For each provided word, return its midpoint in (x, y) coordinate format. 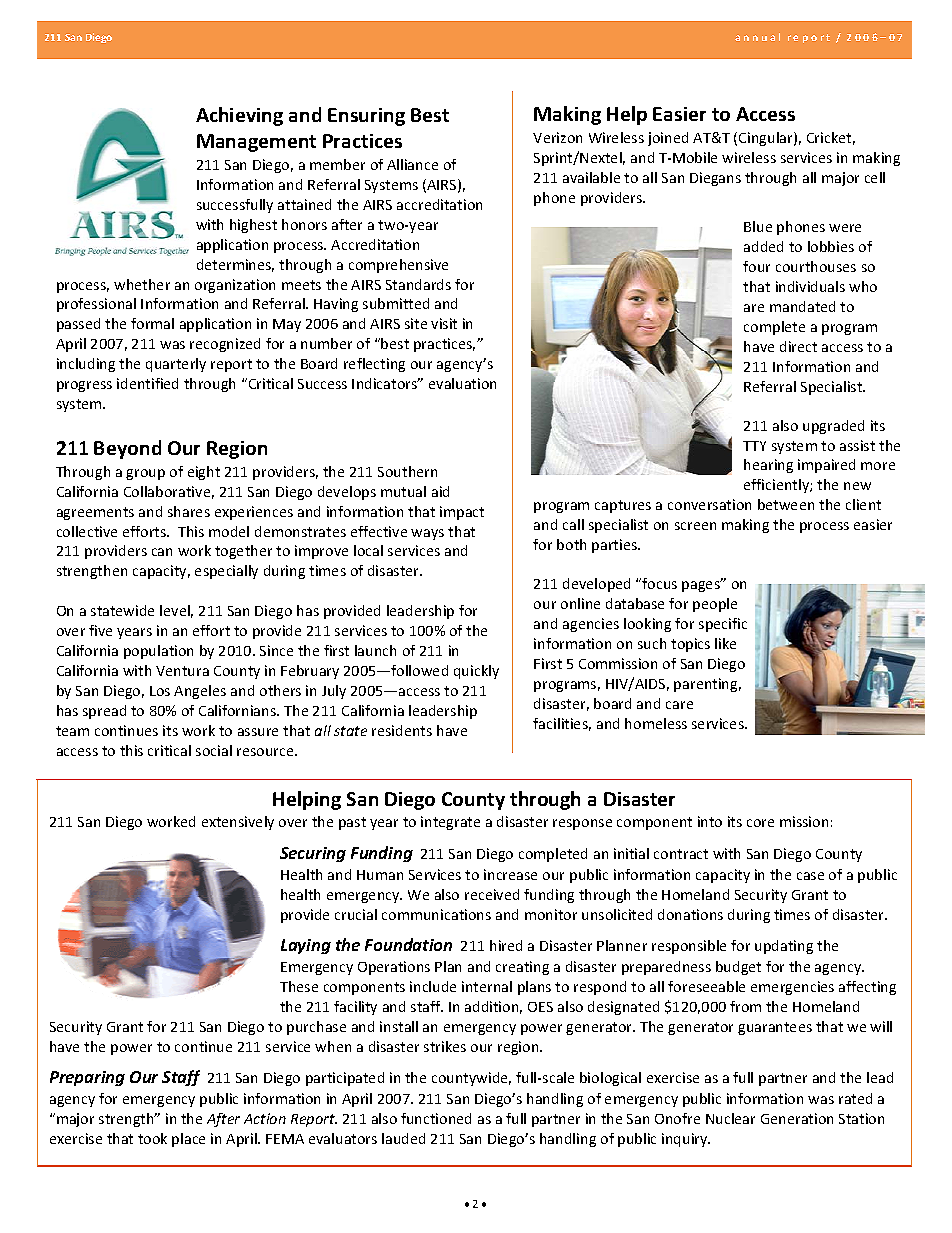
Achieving (239, 116)
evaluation (462, 383)
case (810, 876)
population (158, 652)
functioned (436, 1118)
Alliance (412, 164)
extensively (238, 823)
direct (798, 346)
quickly (476, 672)
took (152, 1138)
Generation (797, 1118)
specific (723, 625)
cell (875, 177)
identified (147, 383)
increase (510, 874)
